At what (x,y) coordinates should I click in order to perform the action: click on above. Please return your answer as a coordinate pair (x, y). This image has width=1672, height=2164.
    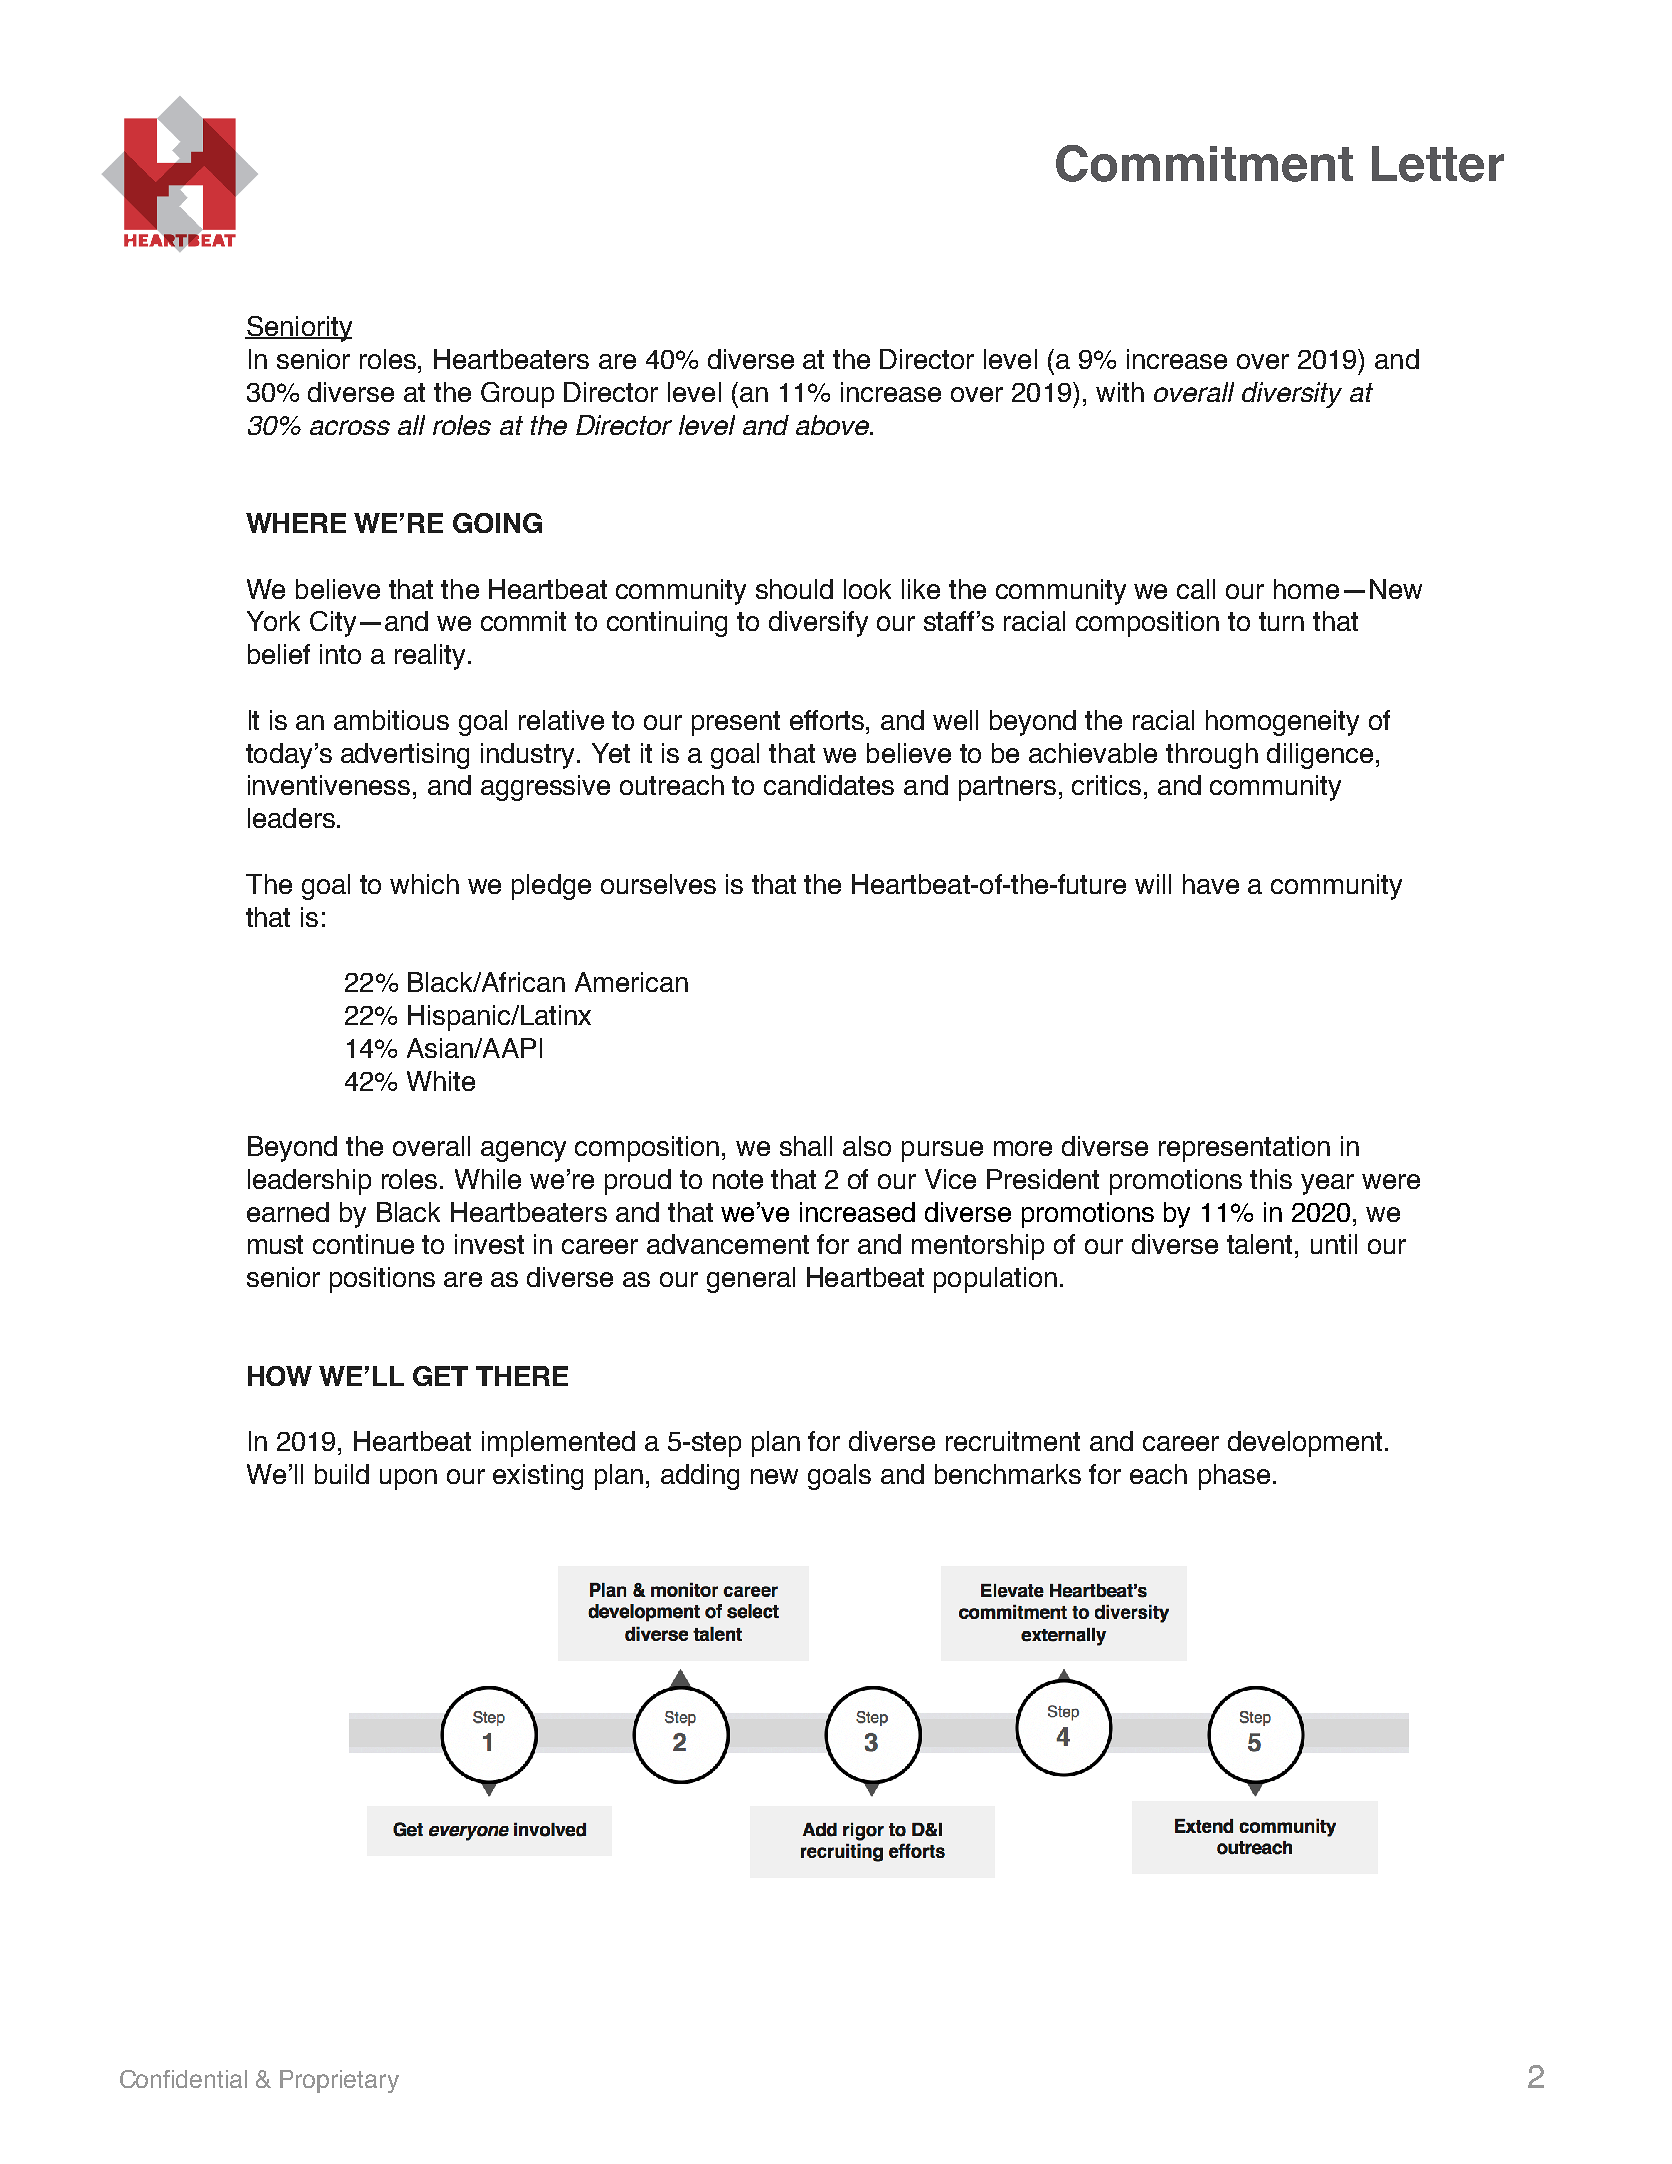
    Looking at the image, I should click on (834, 425).
